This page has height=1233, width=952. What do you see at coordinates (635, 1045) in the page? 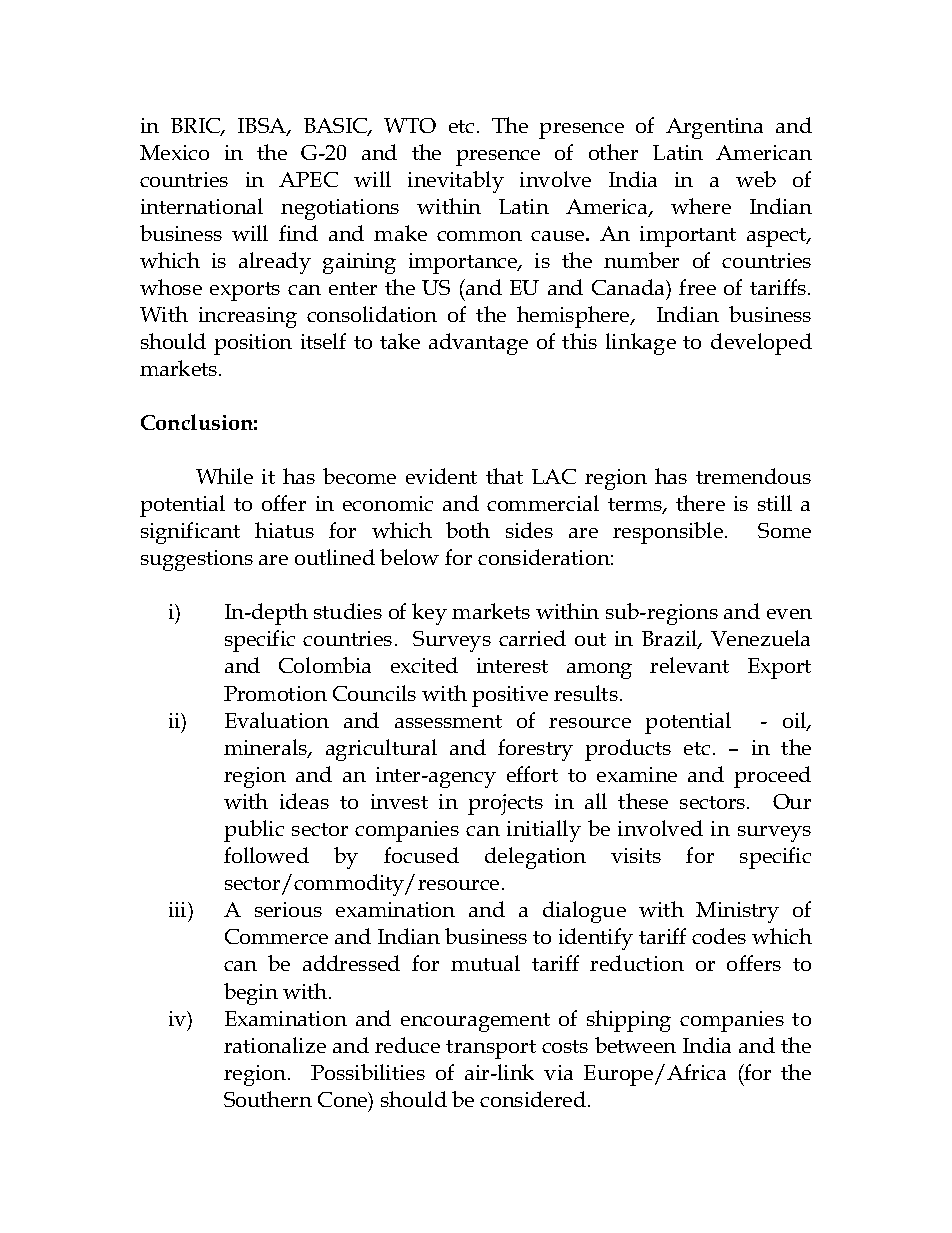
I see `between` at bounding box center [635, 1045].
